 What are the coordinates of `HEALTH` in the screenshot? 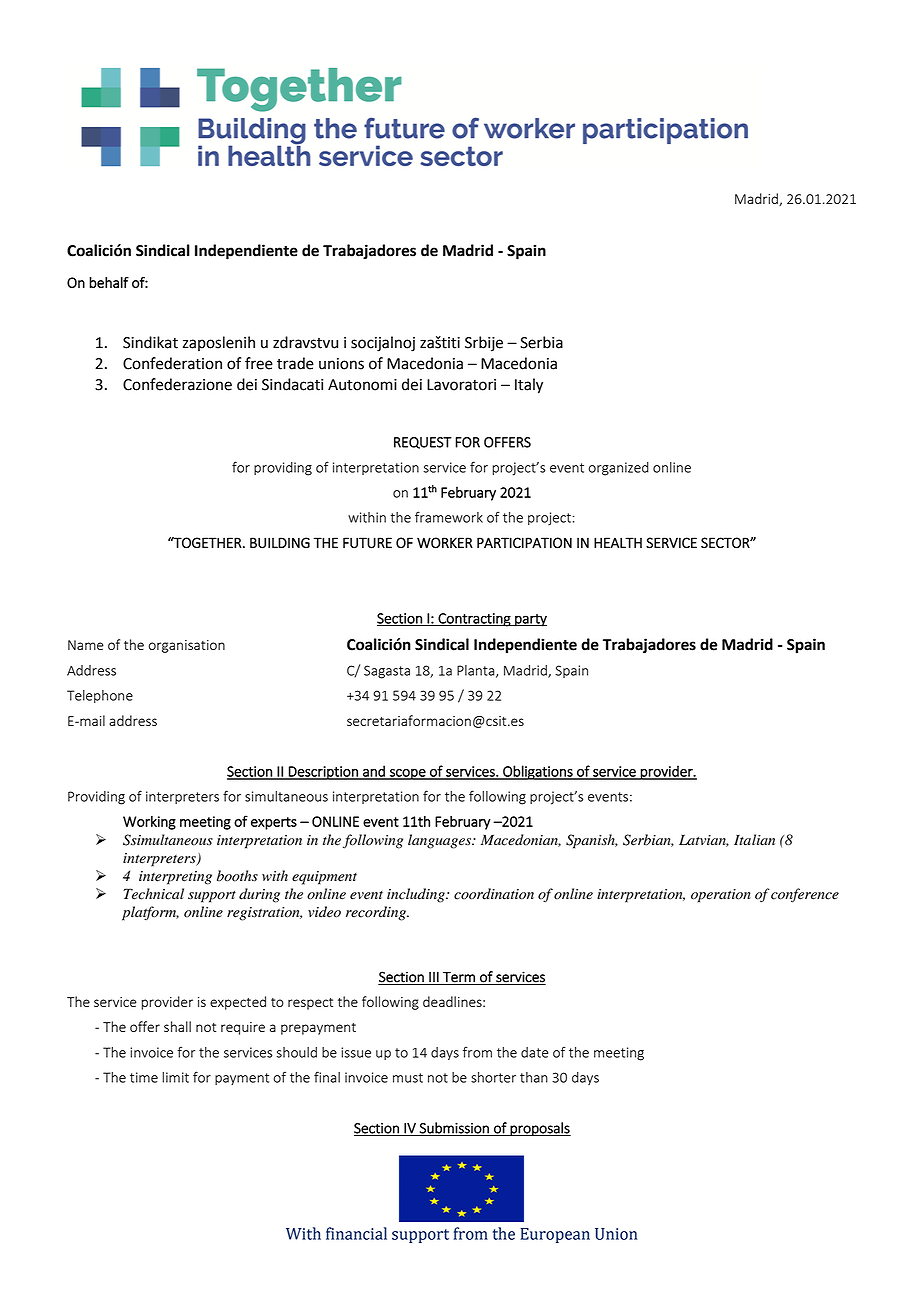 It's located at (618, 542).
